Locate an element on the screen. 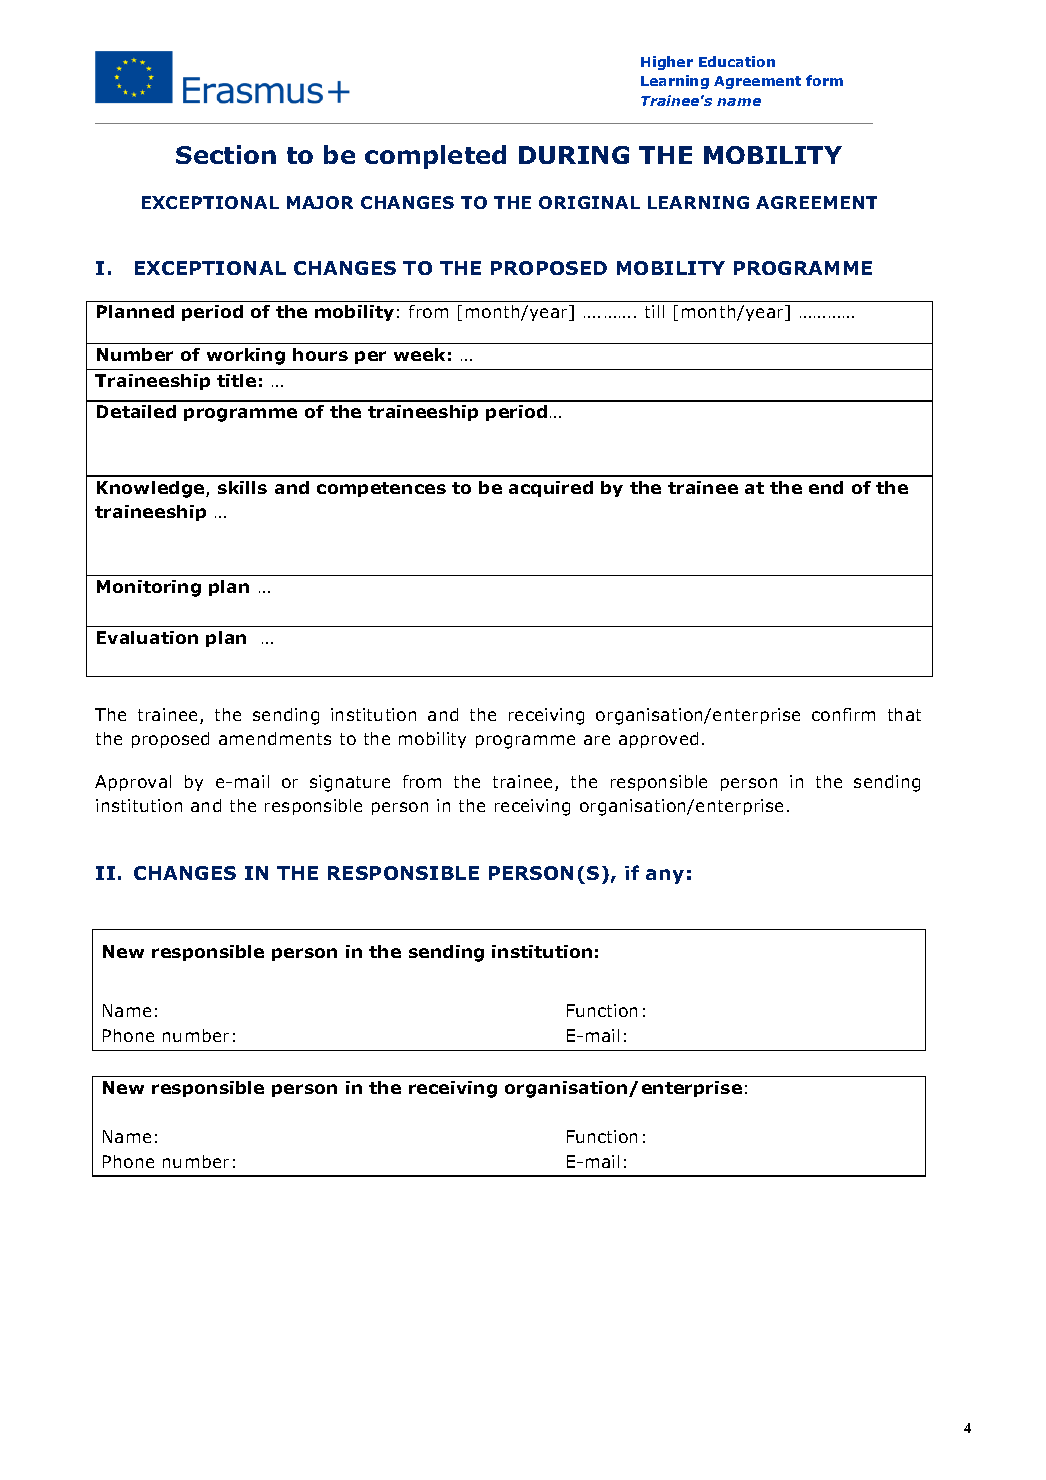 Image resolution: width=1046 pixels, height=1480 pixels. working is located at coordinates (246, 356).
